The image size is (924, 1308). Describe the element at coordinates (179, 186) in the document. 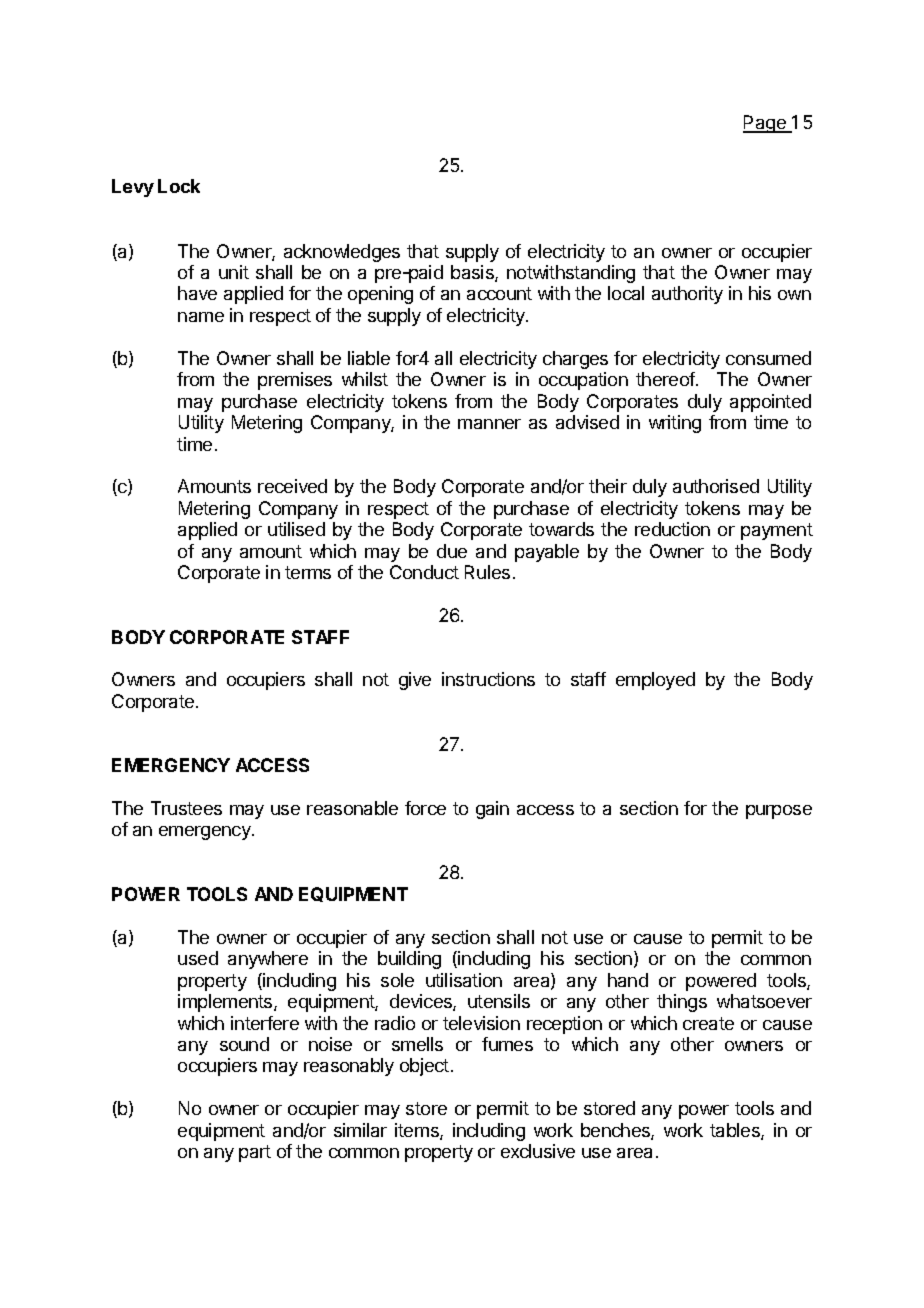

I see `Lock` at that location.
